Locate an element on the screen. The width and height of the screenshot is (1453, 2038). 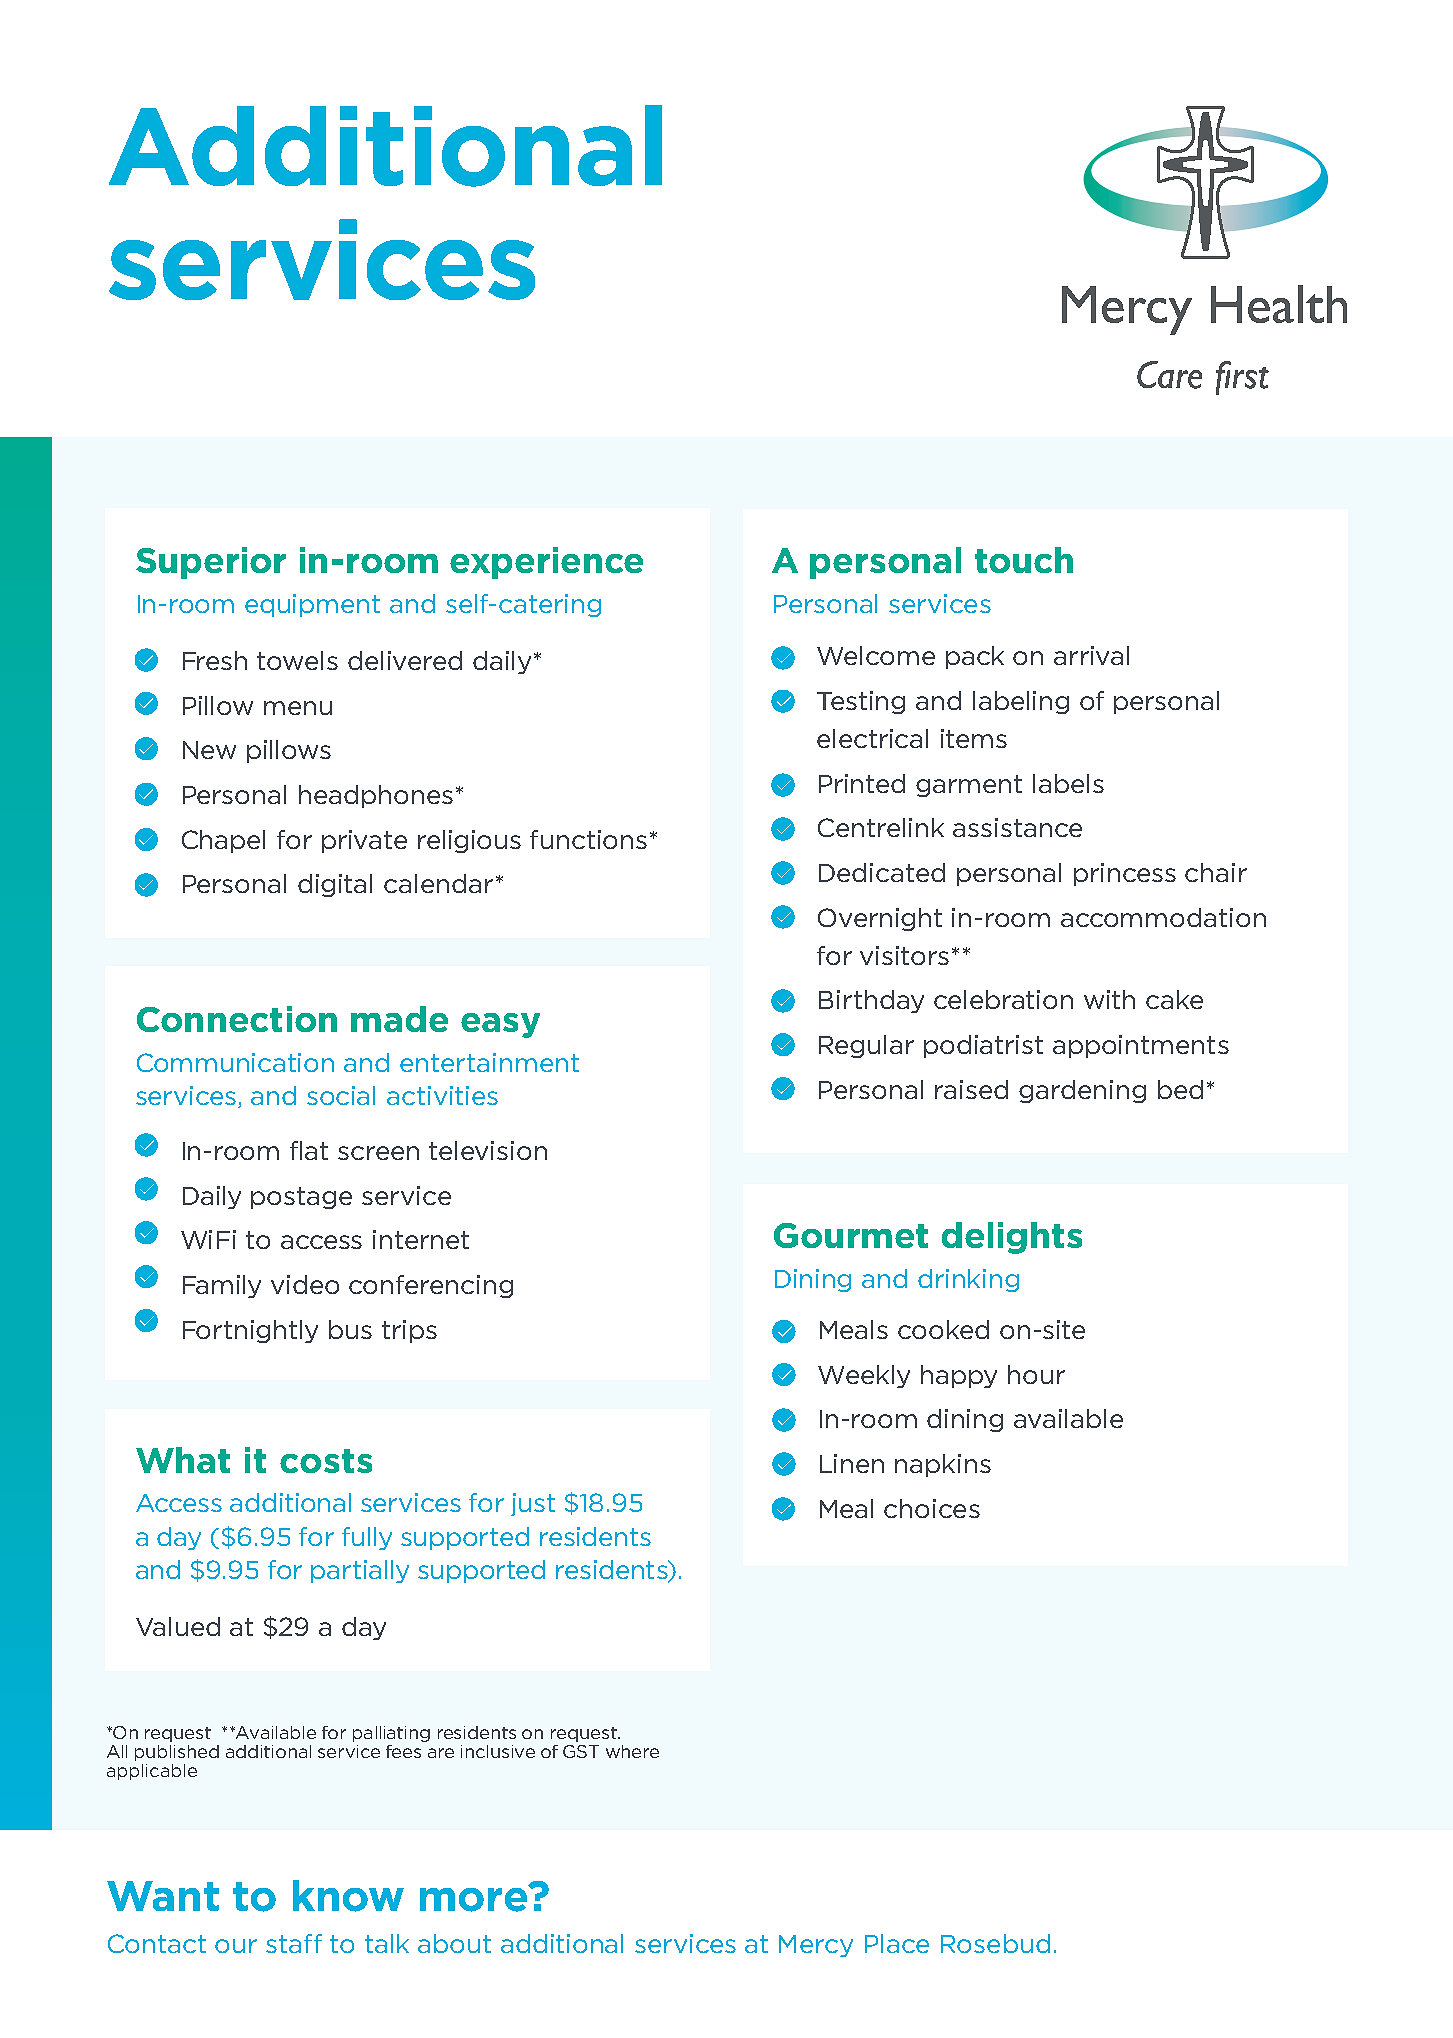
equipment is located at coordinates (312, 605).
